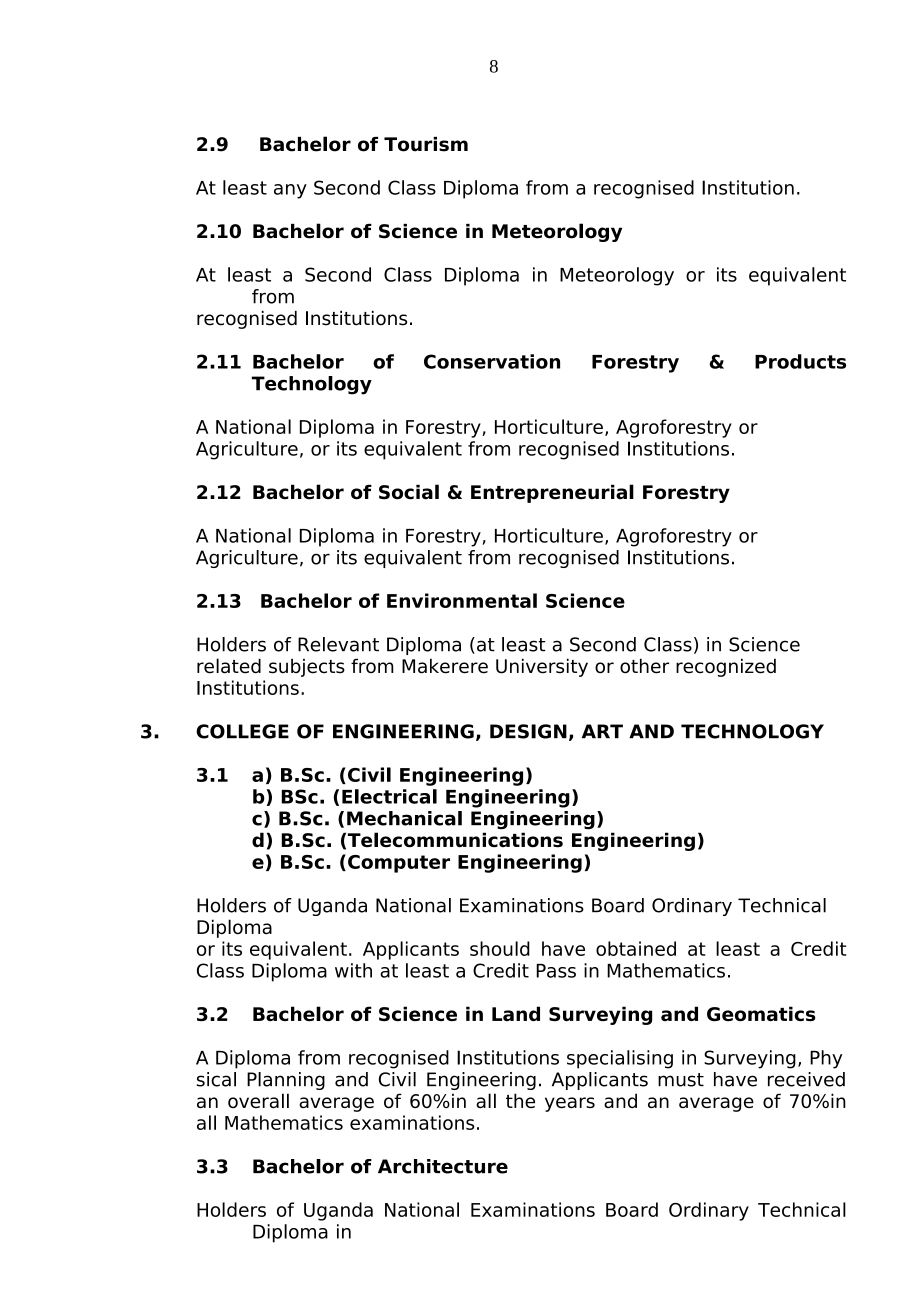  I want to click on subjects, so click(307, 667).
